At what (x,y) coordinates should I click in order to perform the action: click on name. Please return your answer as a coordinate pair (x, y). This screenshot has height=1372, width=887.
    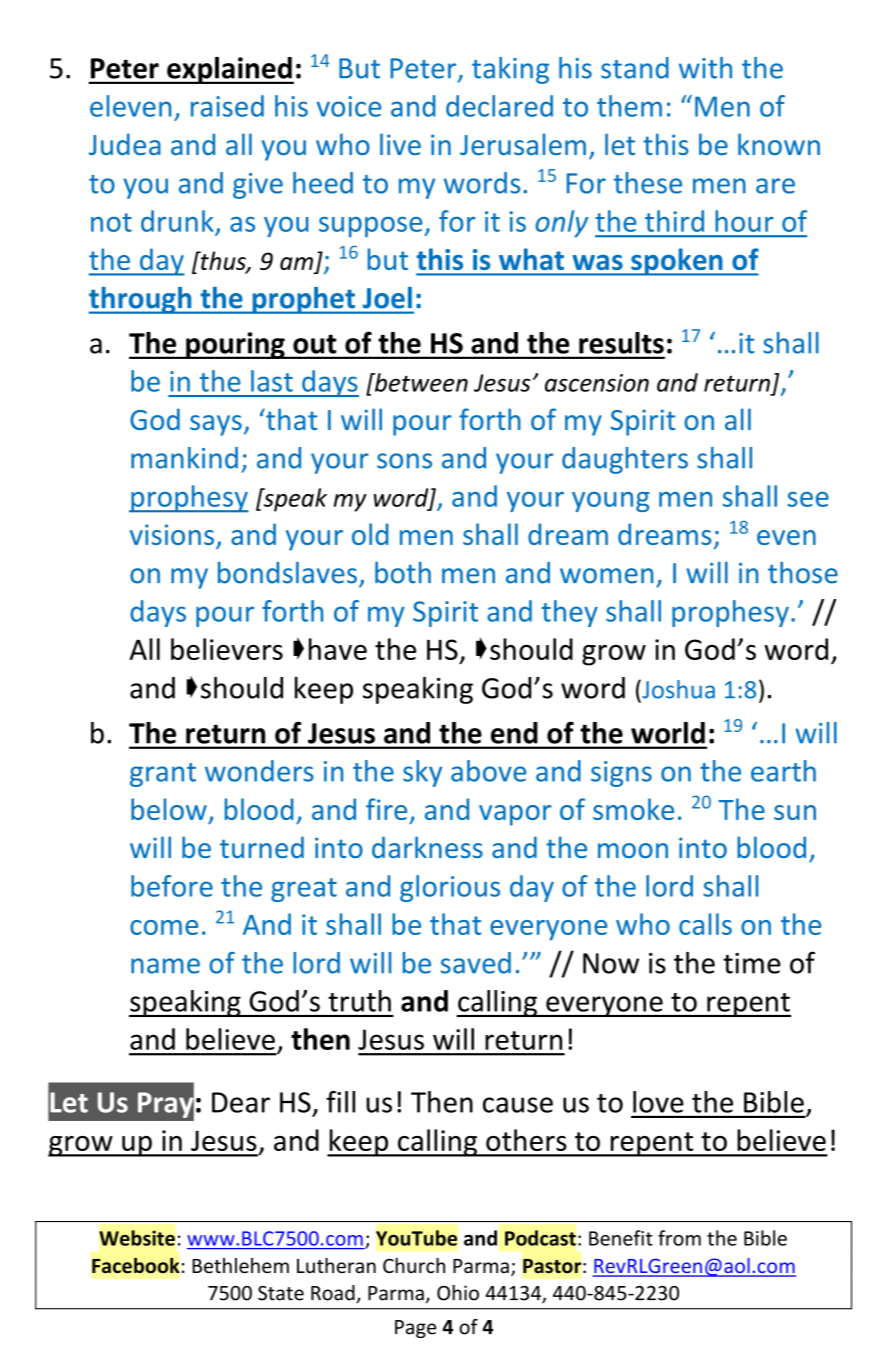
    Looking at the image, I should click on (165, 966).
